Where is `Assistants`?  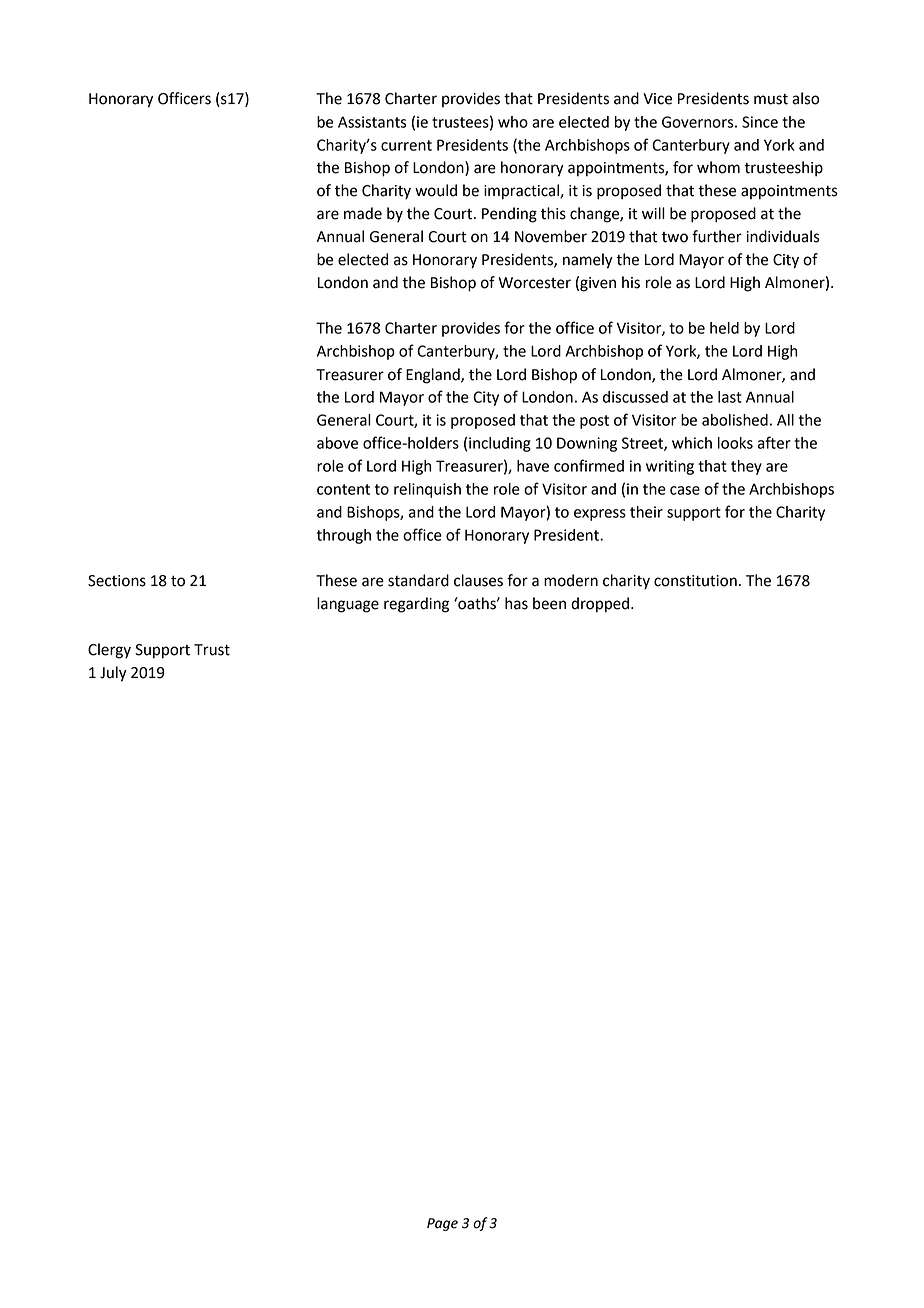 Assistants is located at coordinates (372, 122).
